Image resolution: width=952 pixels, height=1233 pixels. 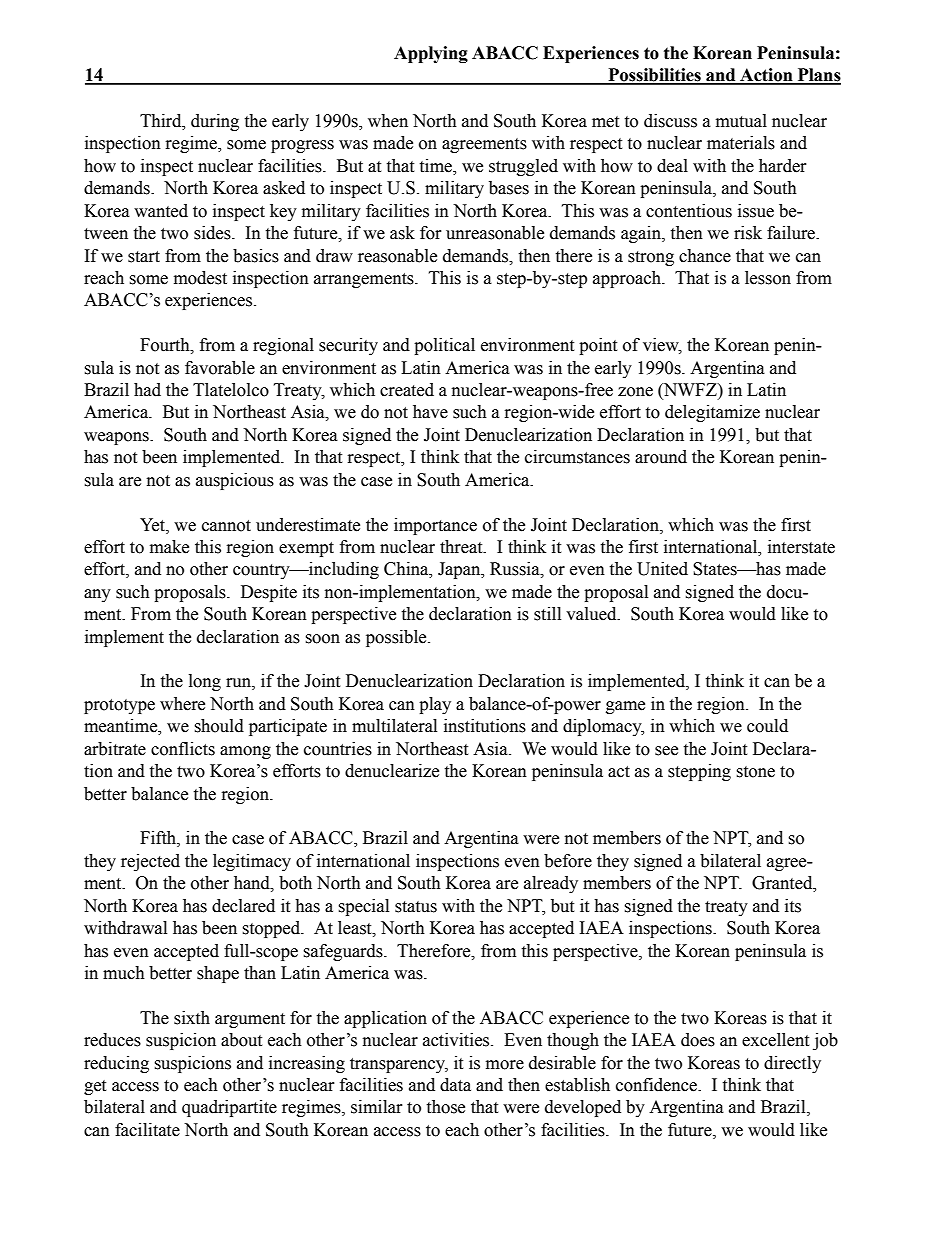 What do you see at coordinates (460, 570) in the document?
I see `Japan` at bounding box center [460, 570].
